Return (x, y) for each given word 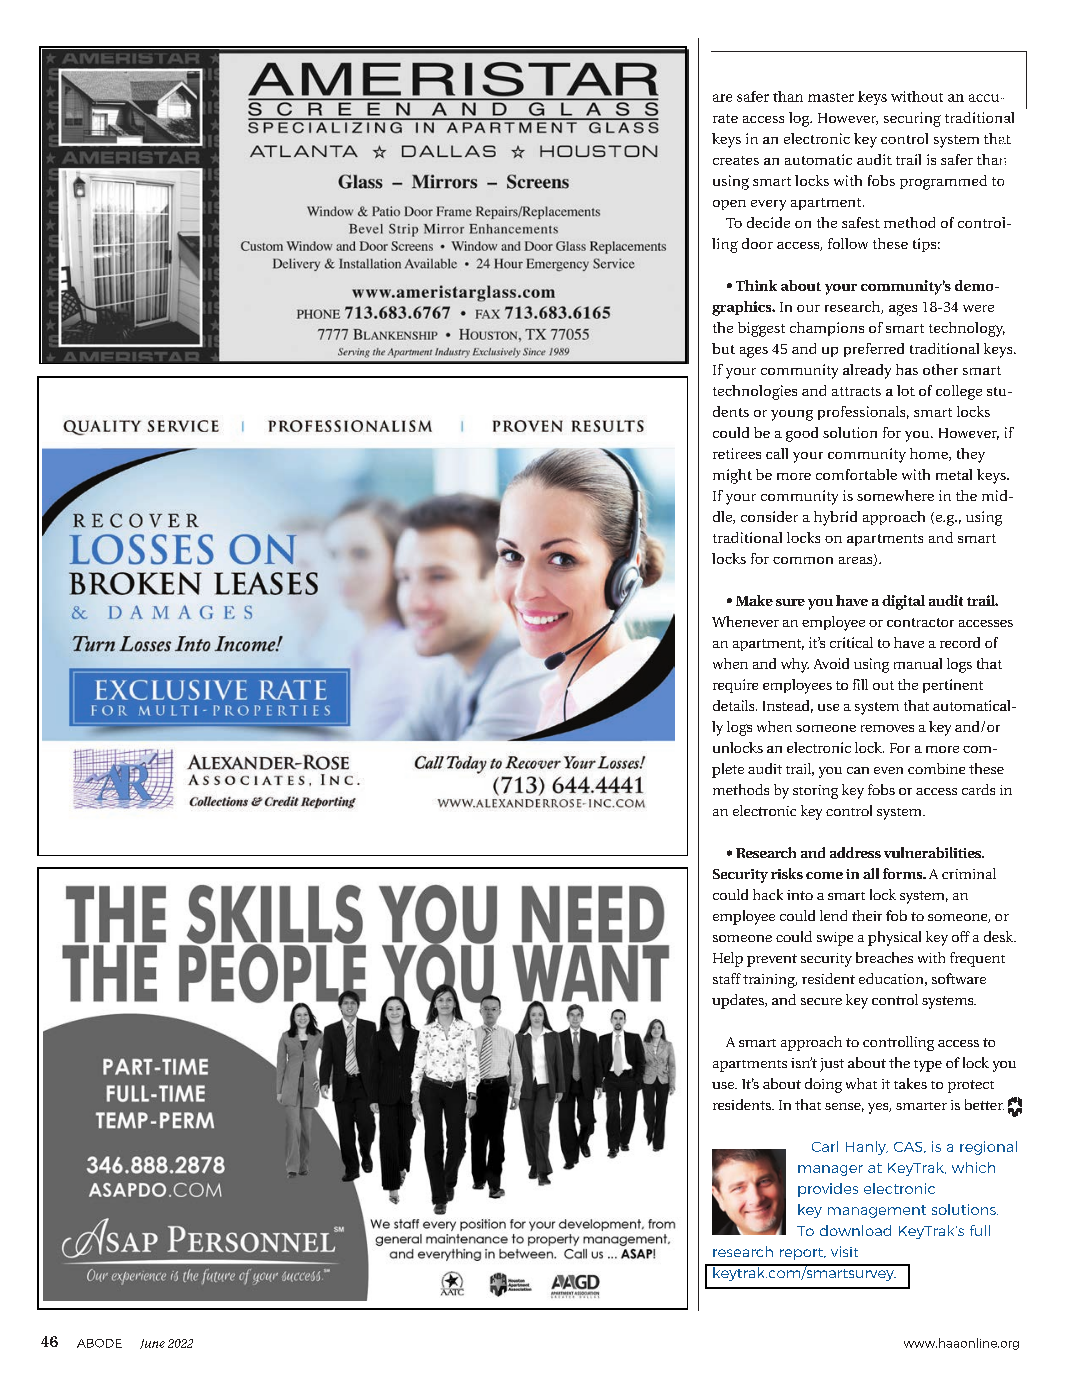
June (152, 1344)
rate (725, 118)
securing (912, 119)
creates (736, 160)
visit (844, 1251)
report (803, 1254)
